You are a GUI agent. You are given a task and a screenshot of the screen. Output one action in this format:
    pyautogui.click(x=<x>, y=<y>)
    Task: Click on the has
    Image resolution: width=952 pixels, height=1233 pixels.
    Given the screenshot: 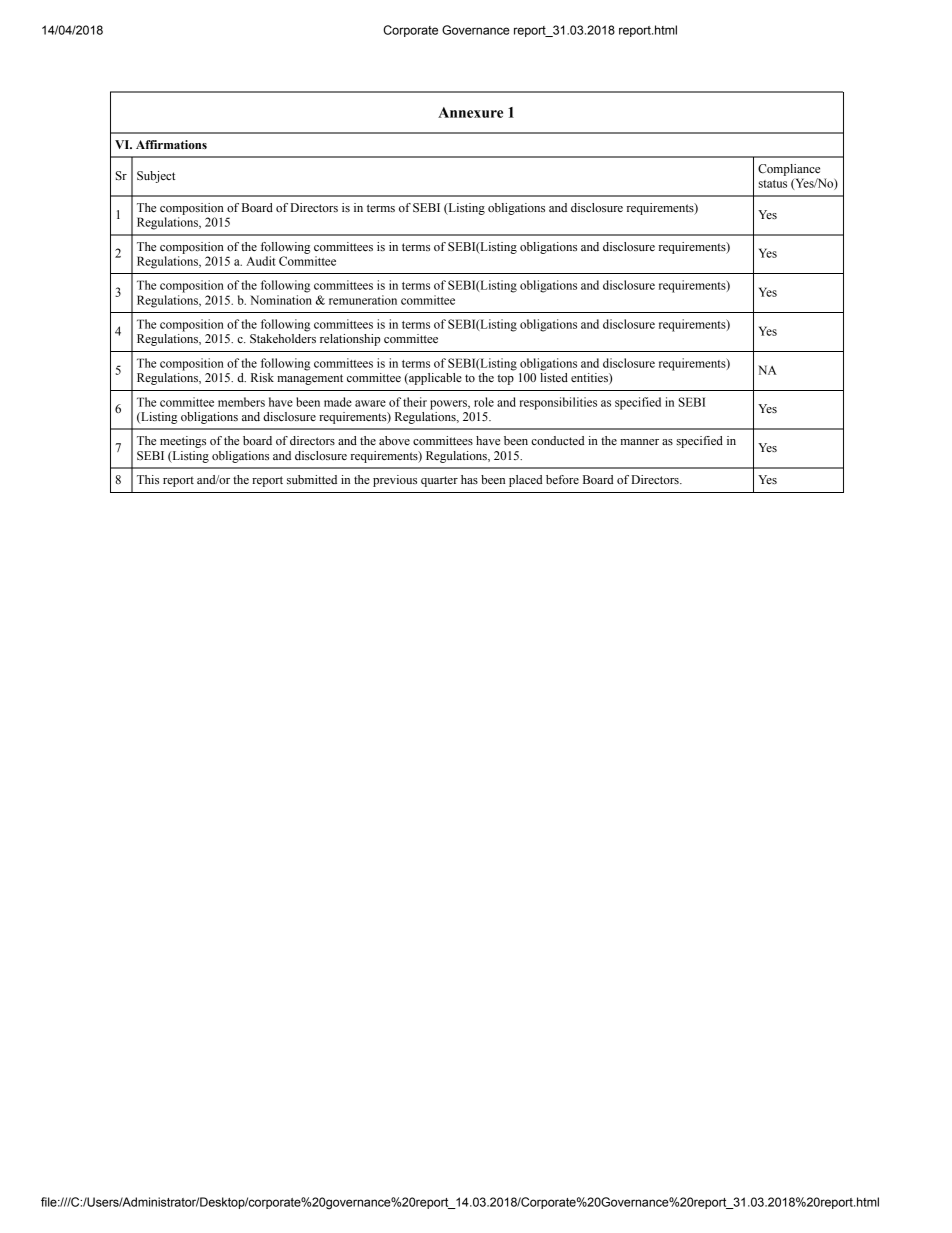 What is the action you would take?
    pyautogui.click(x=469, y=479)
